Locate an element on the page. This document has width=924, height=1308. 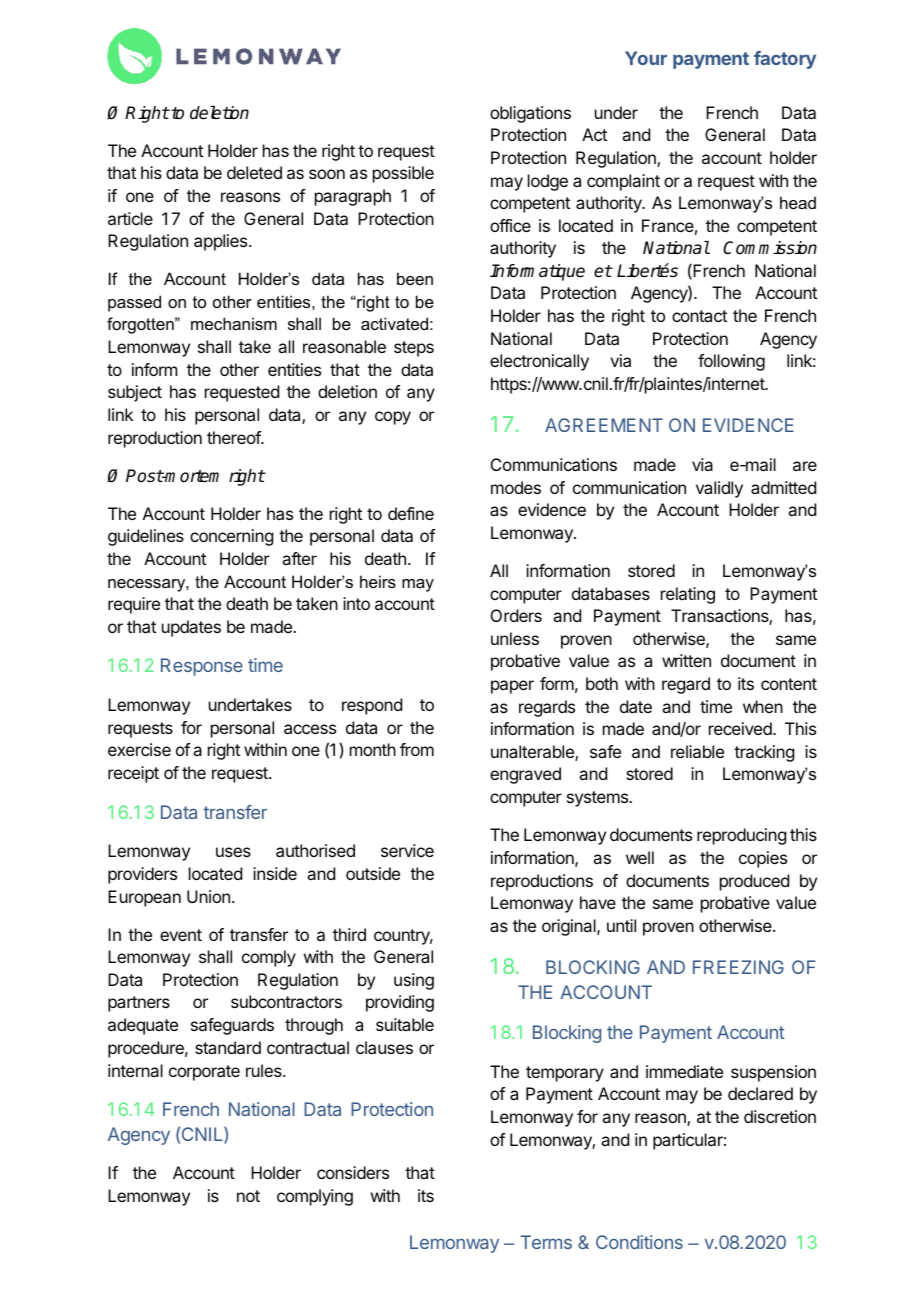
modes is located at coordinates (516, 487).
